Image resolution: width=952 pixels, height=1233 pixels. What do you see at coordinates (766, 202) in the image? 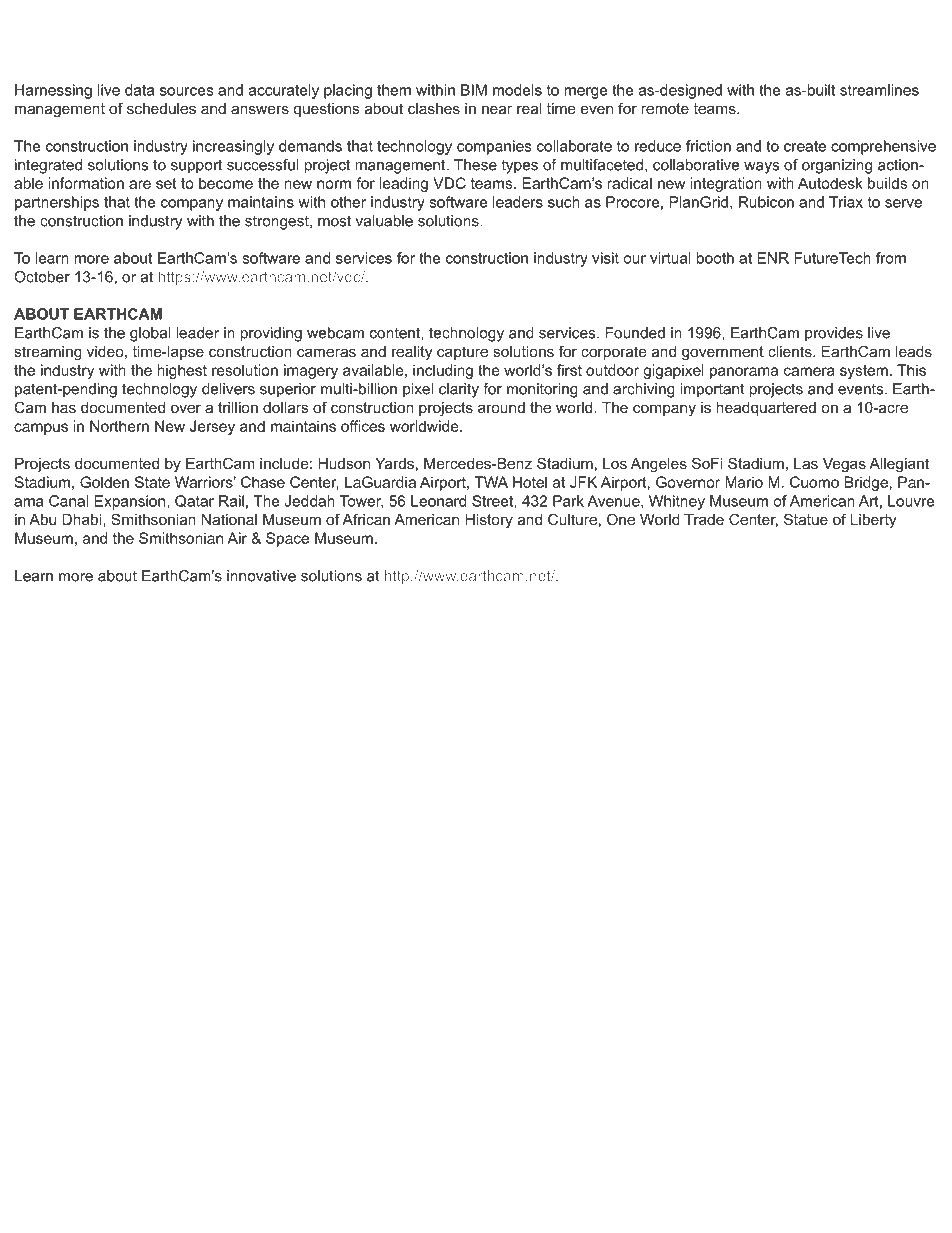
I see `Rubicon` at bounding box center [766, 202].
